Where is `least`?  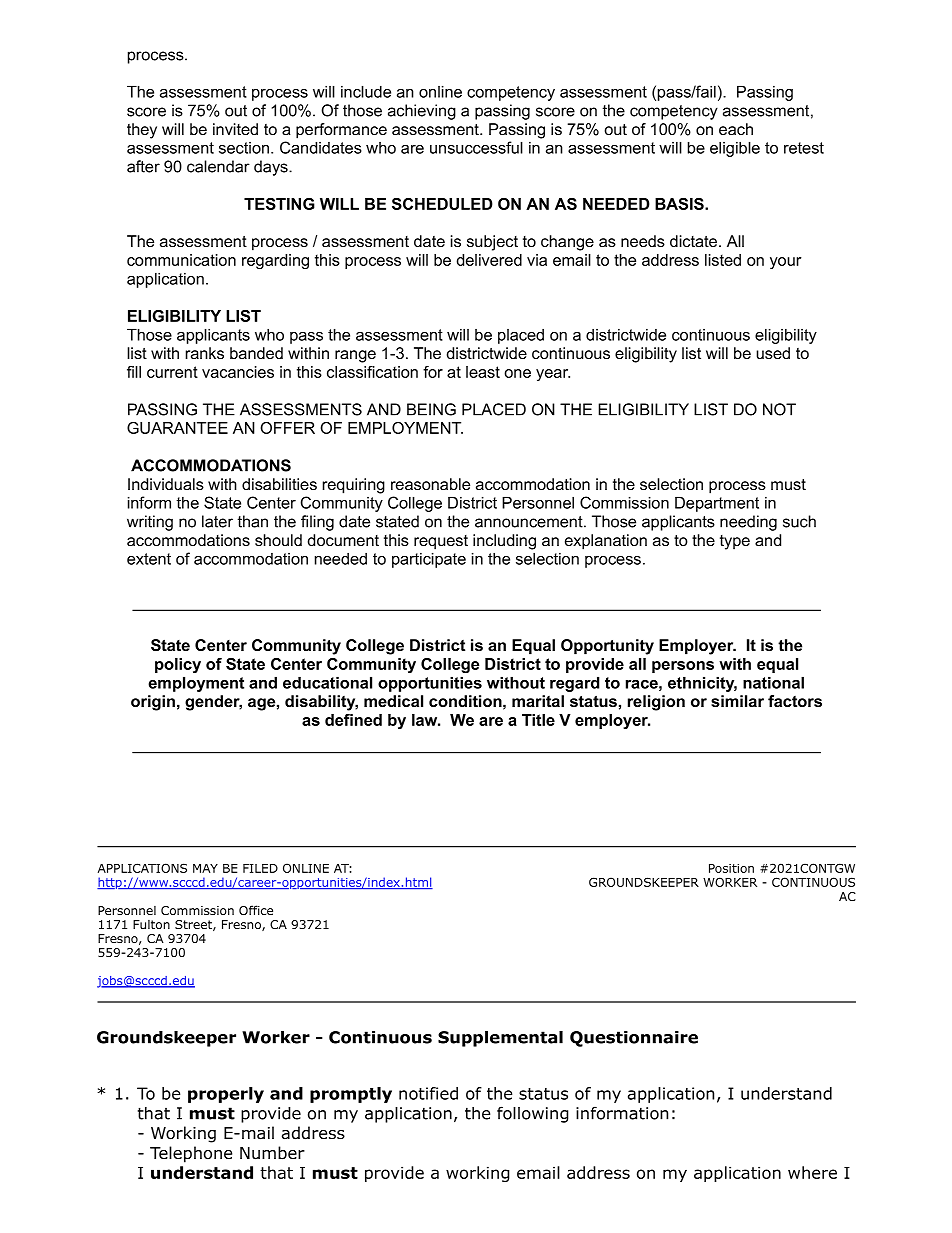
least is located at coordinates (483, 372).
